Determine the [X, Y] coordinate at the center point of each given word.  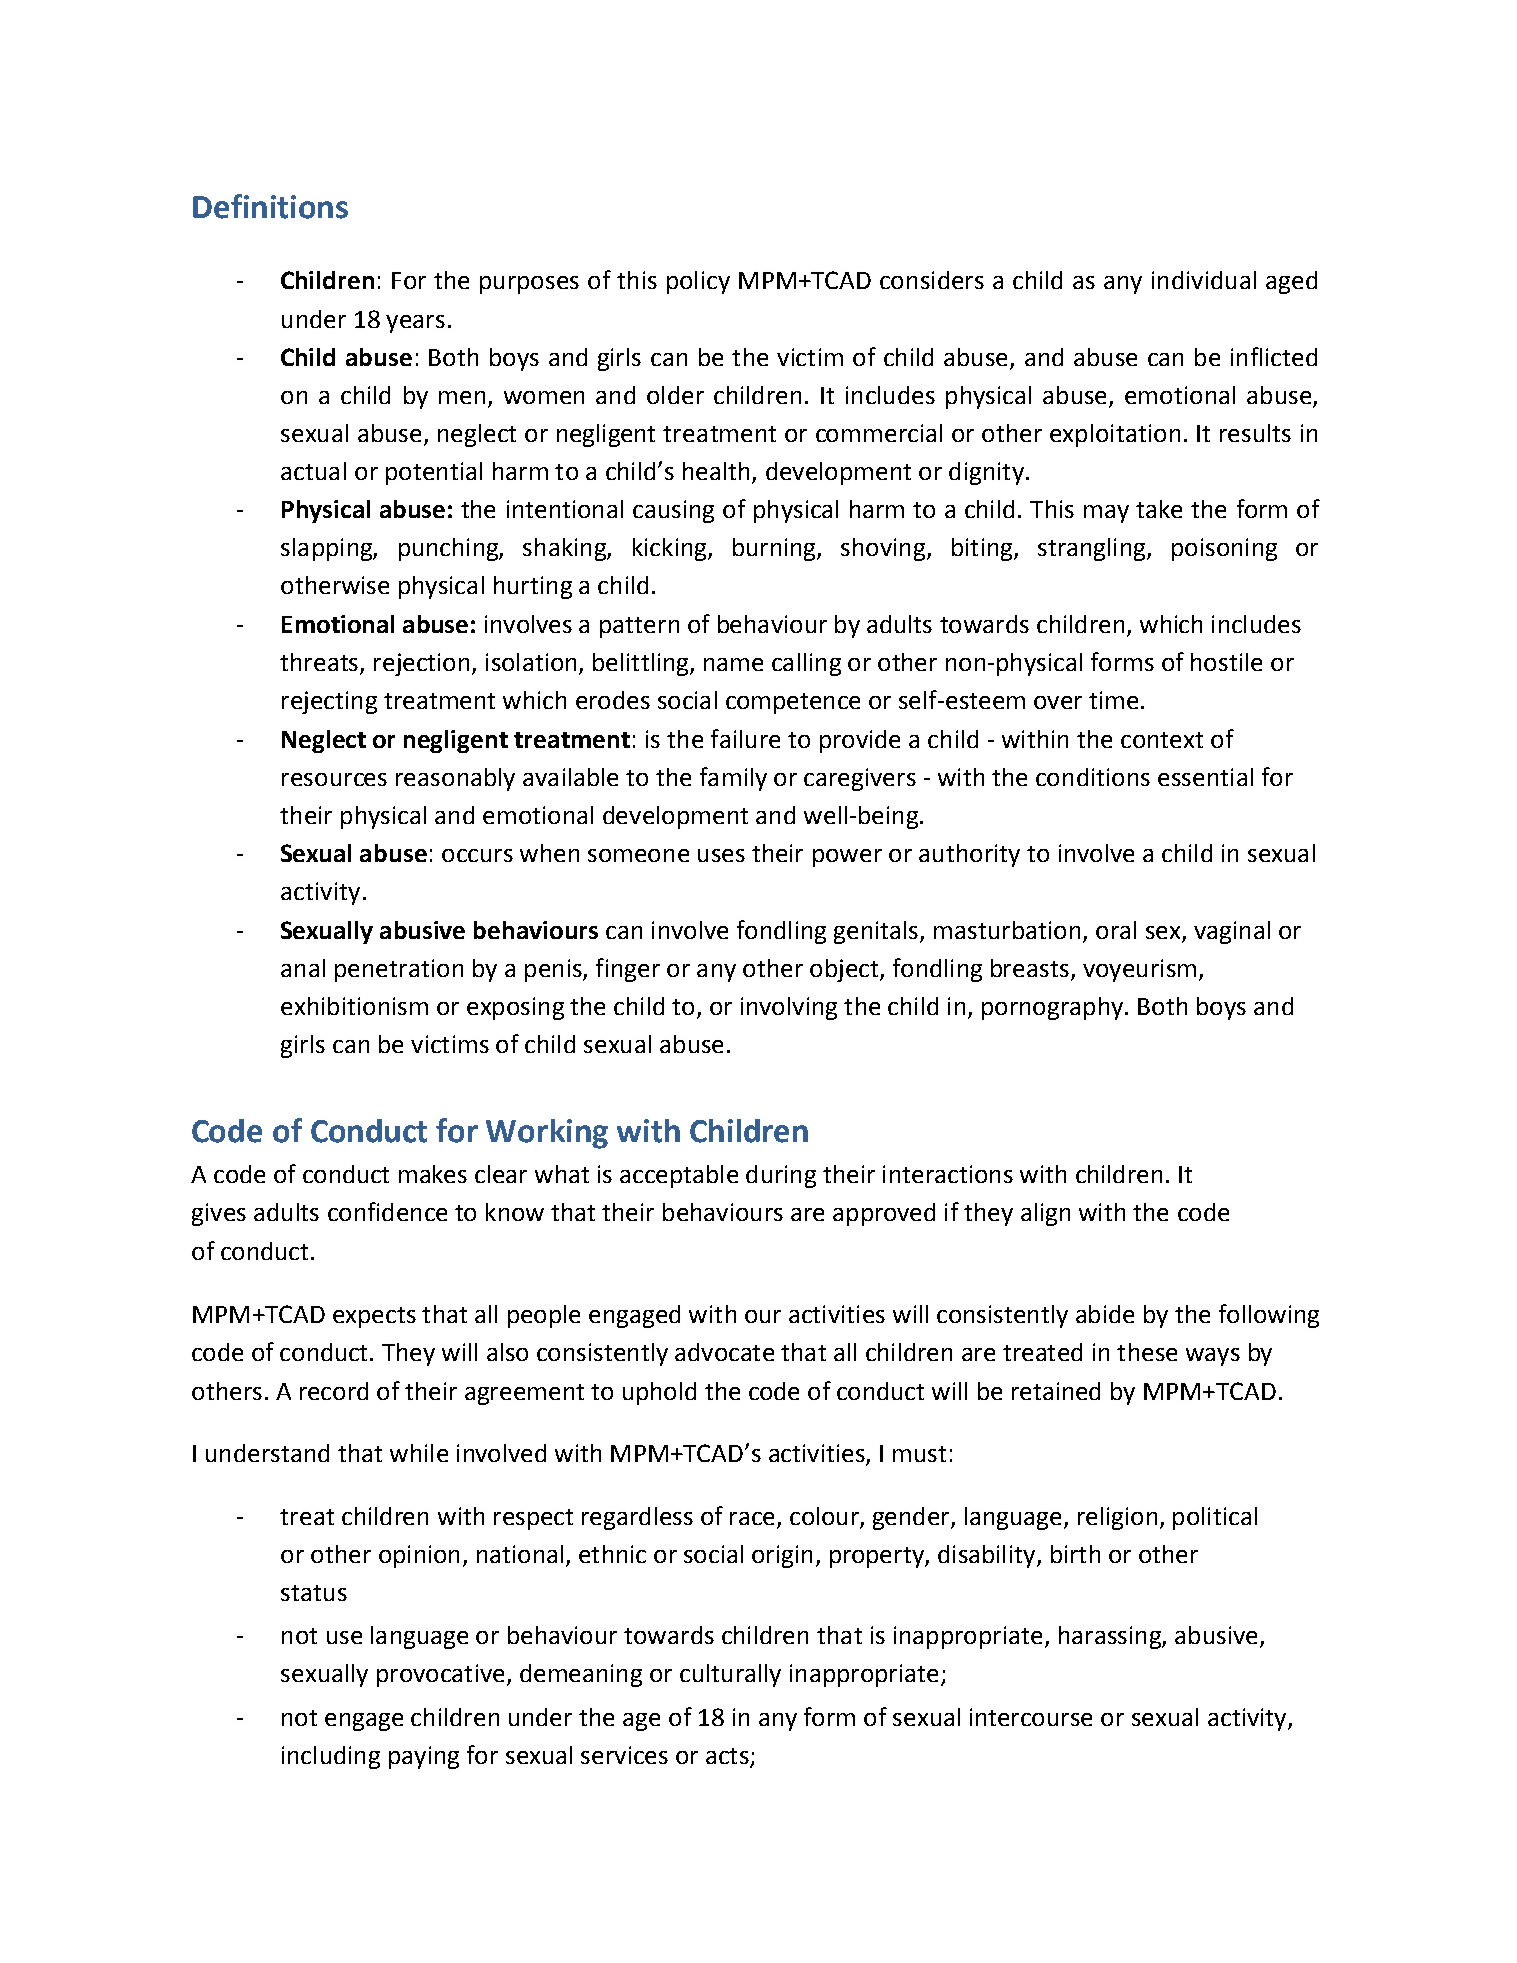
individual [1204, 280]
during [781, 1176]
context [1162, 740]
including [331, 1757]
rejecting [329, 702]
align [1045, 1214]
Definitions [270, 206]
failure [745, 738]
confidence [387, 1211]
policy [698, 282]
